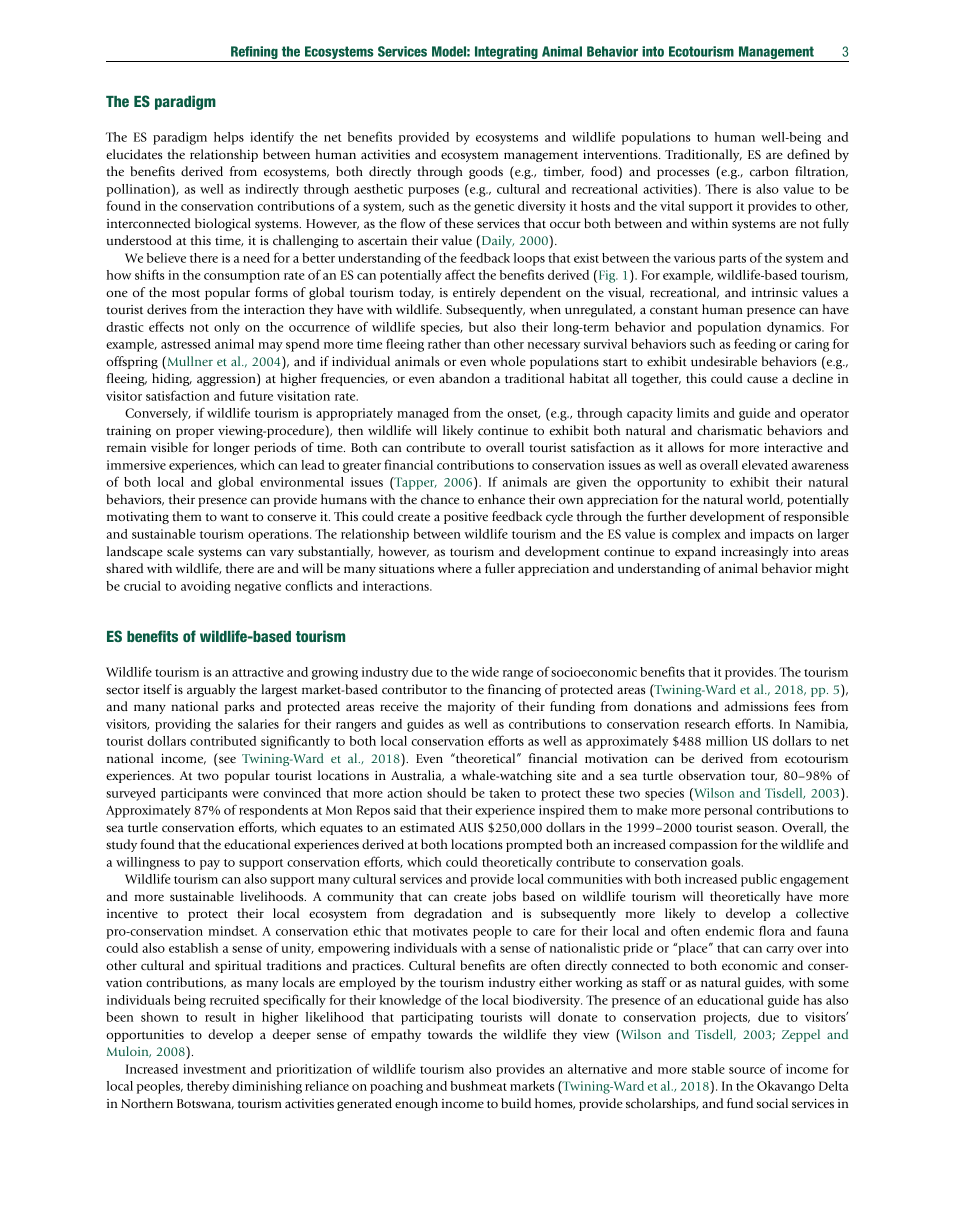 The width and height of the image is (964, 1232). What do you see at coordinates (214, 1069) in the image?
I see `investment` at bounding box center [214, 1069].
